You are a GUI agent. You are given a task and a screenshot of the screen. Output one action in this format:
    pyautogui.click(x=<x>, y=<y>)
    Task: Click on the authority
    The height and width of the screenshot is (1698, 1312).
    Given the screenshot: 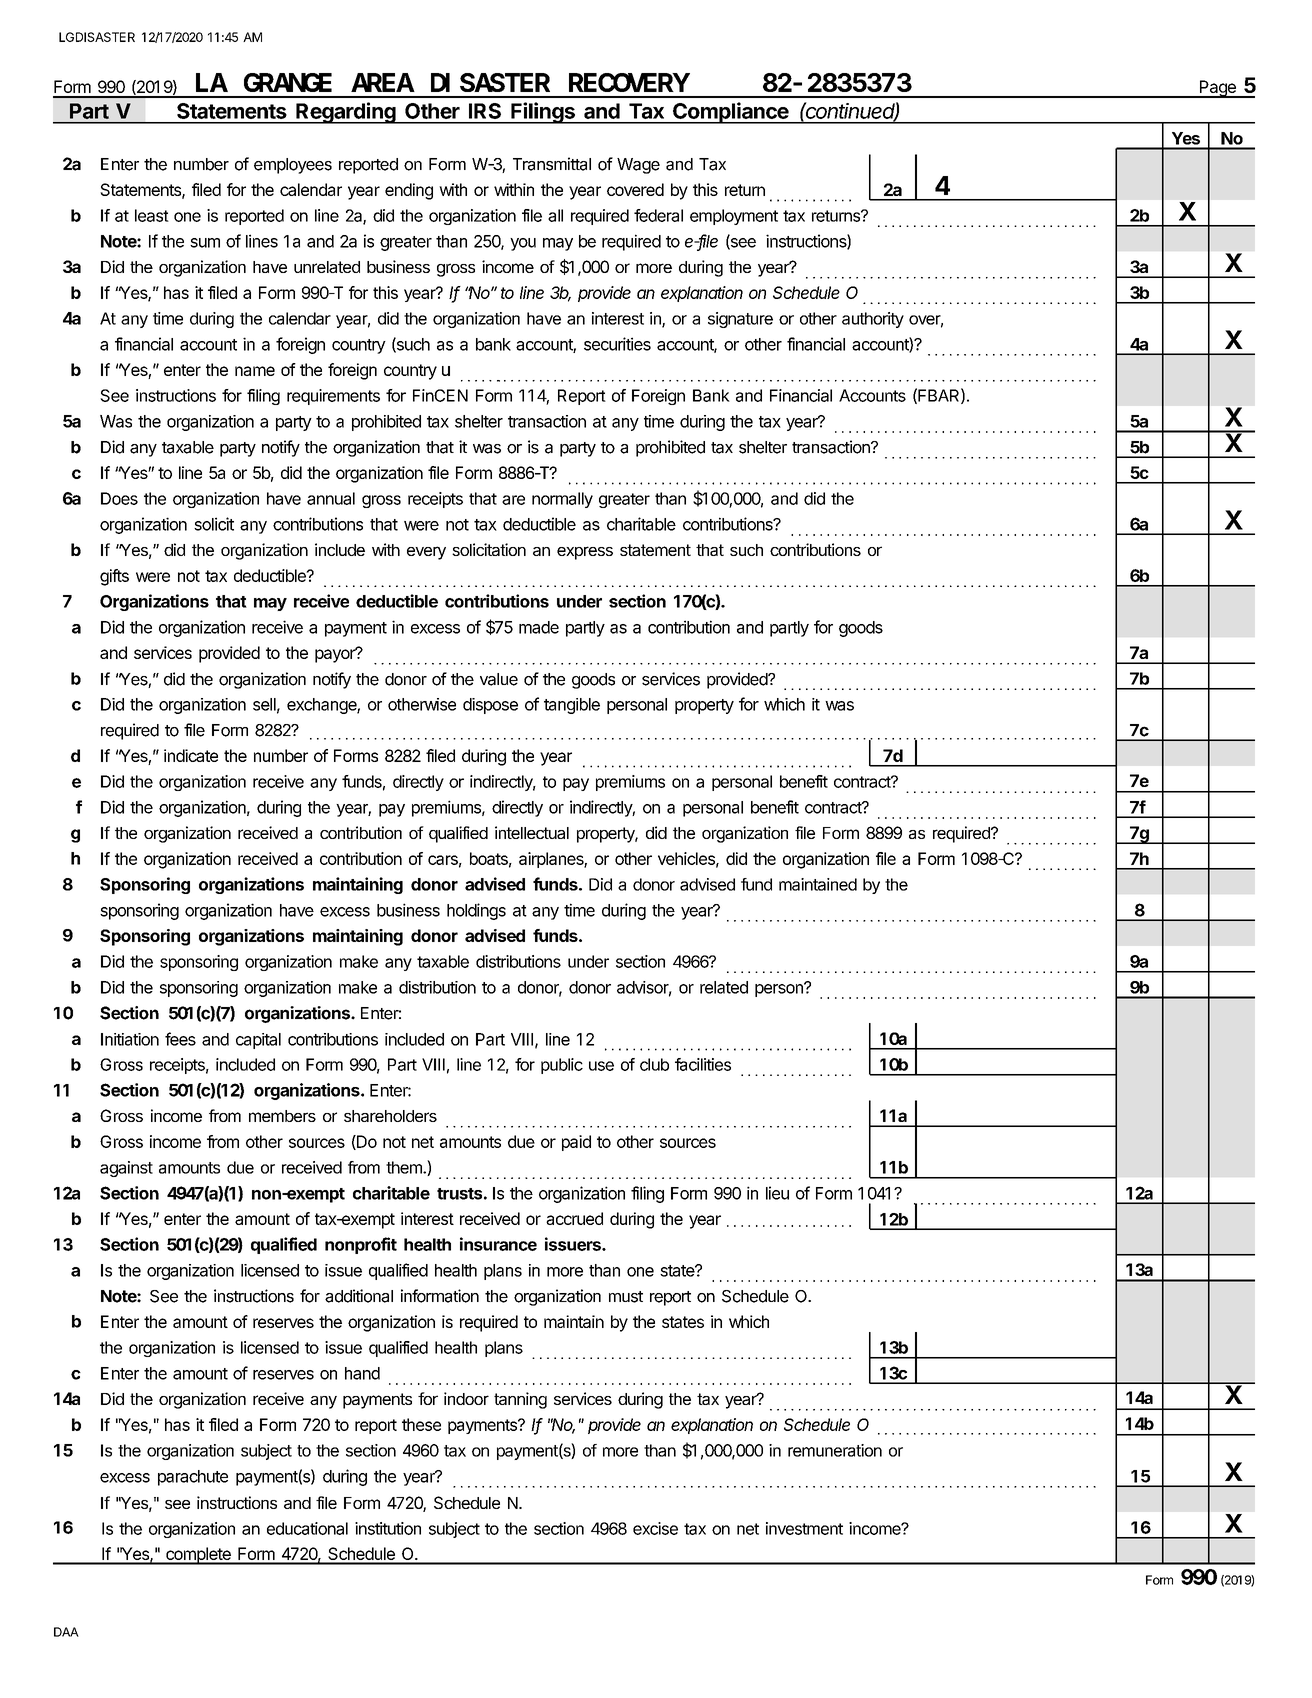 What is the action you would take?
    pyautogui.click(x=873, y=320)
